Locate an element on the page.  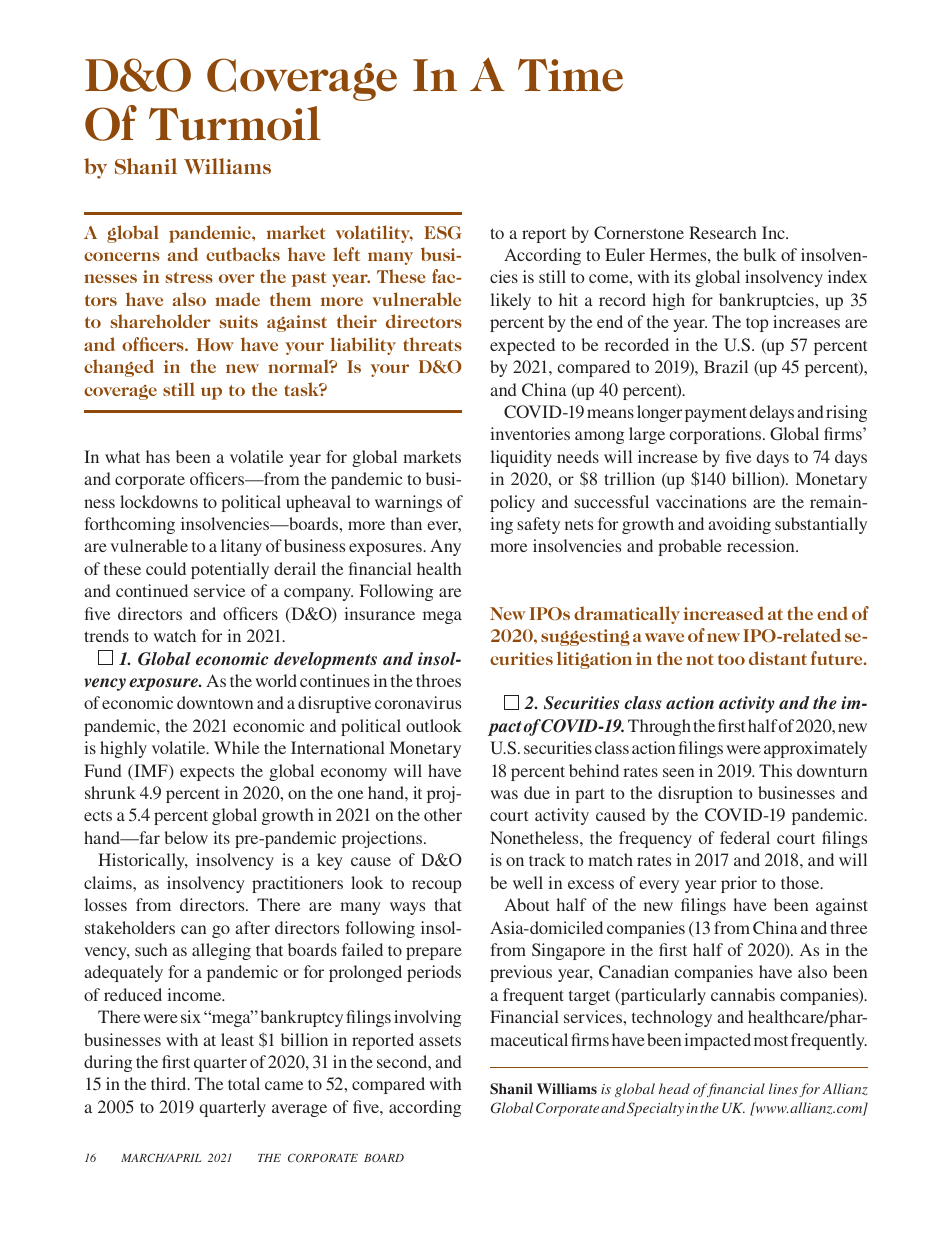
lines is located at coordinates (783, 1088).
